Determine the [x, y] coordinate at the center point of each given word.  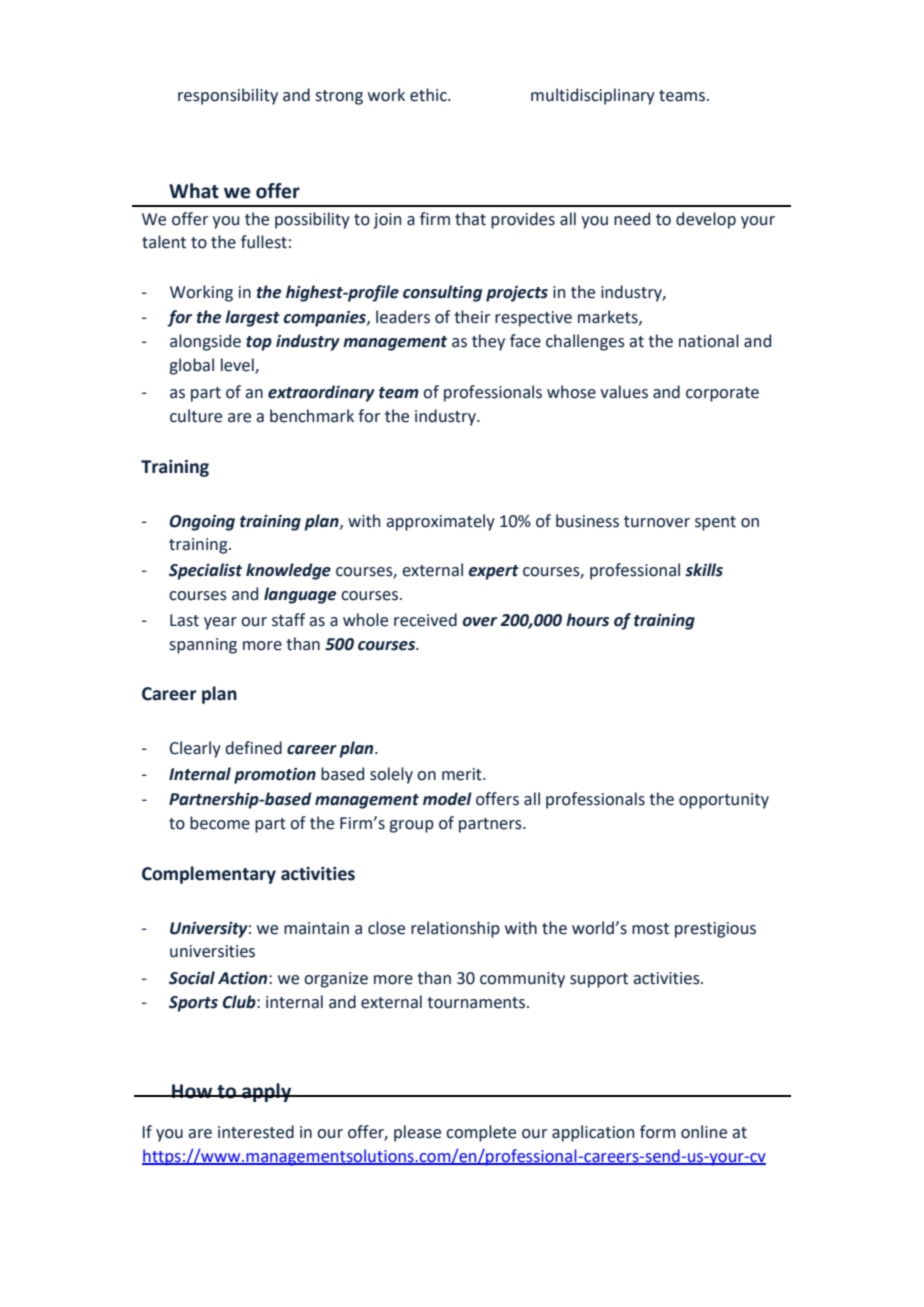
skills [704, 570]
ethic [429, 95]
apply [267, 1092]
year [220, 623]
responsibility [228, 96]
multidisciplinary [593, 96]
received [425, 620]
